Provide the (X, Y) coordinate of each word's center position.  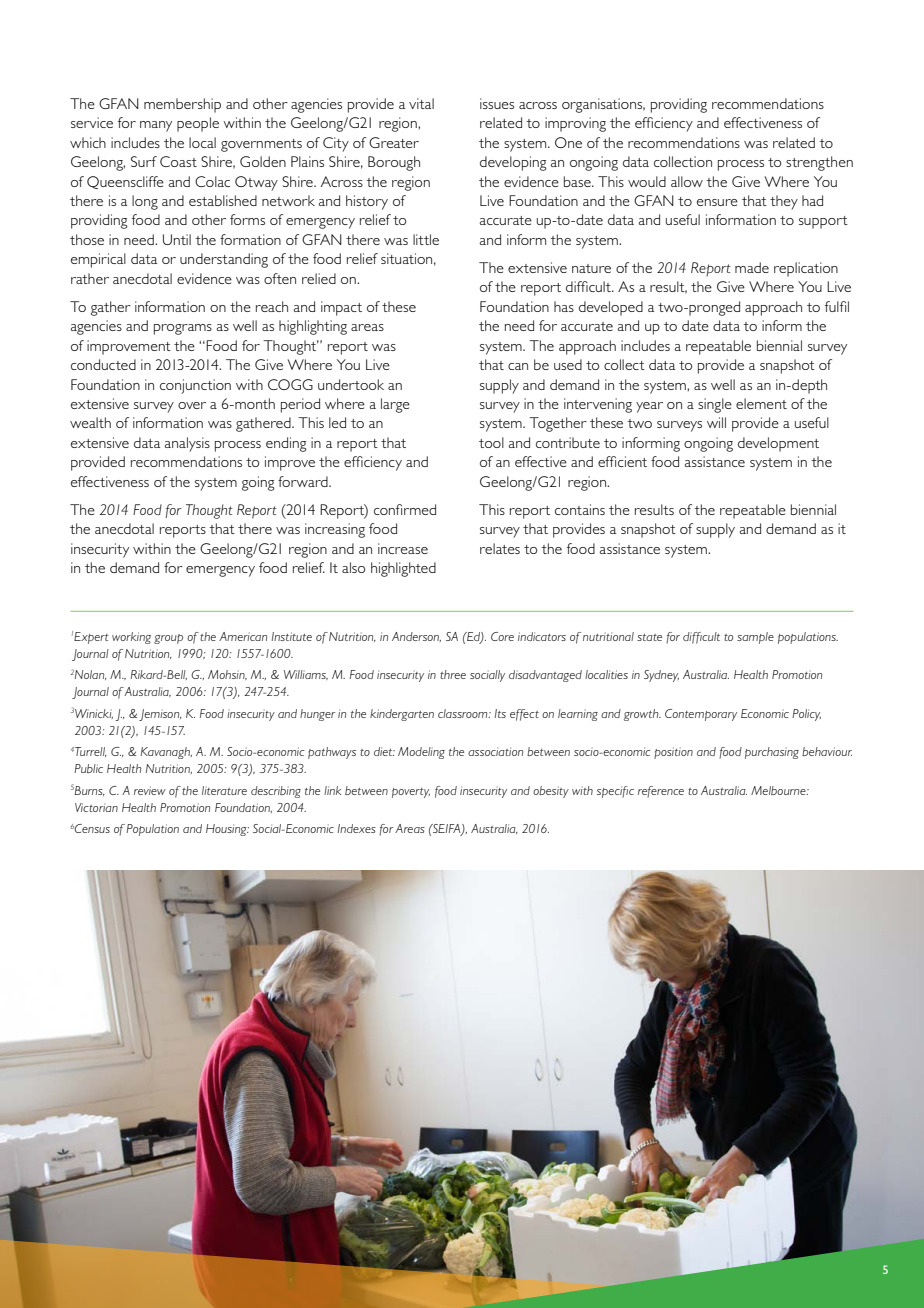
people (198, 124)
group (168, 639)
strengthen (819, 163)
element (761, 403)
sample (755, 638)
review (150, 790)
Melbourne (779, 790)
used (568, 364)
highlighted (403, 569)
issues (497, 103)
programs (183, 329)
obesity (551, 792)
